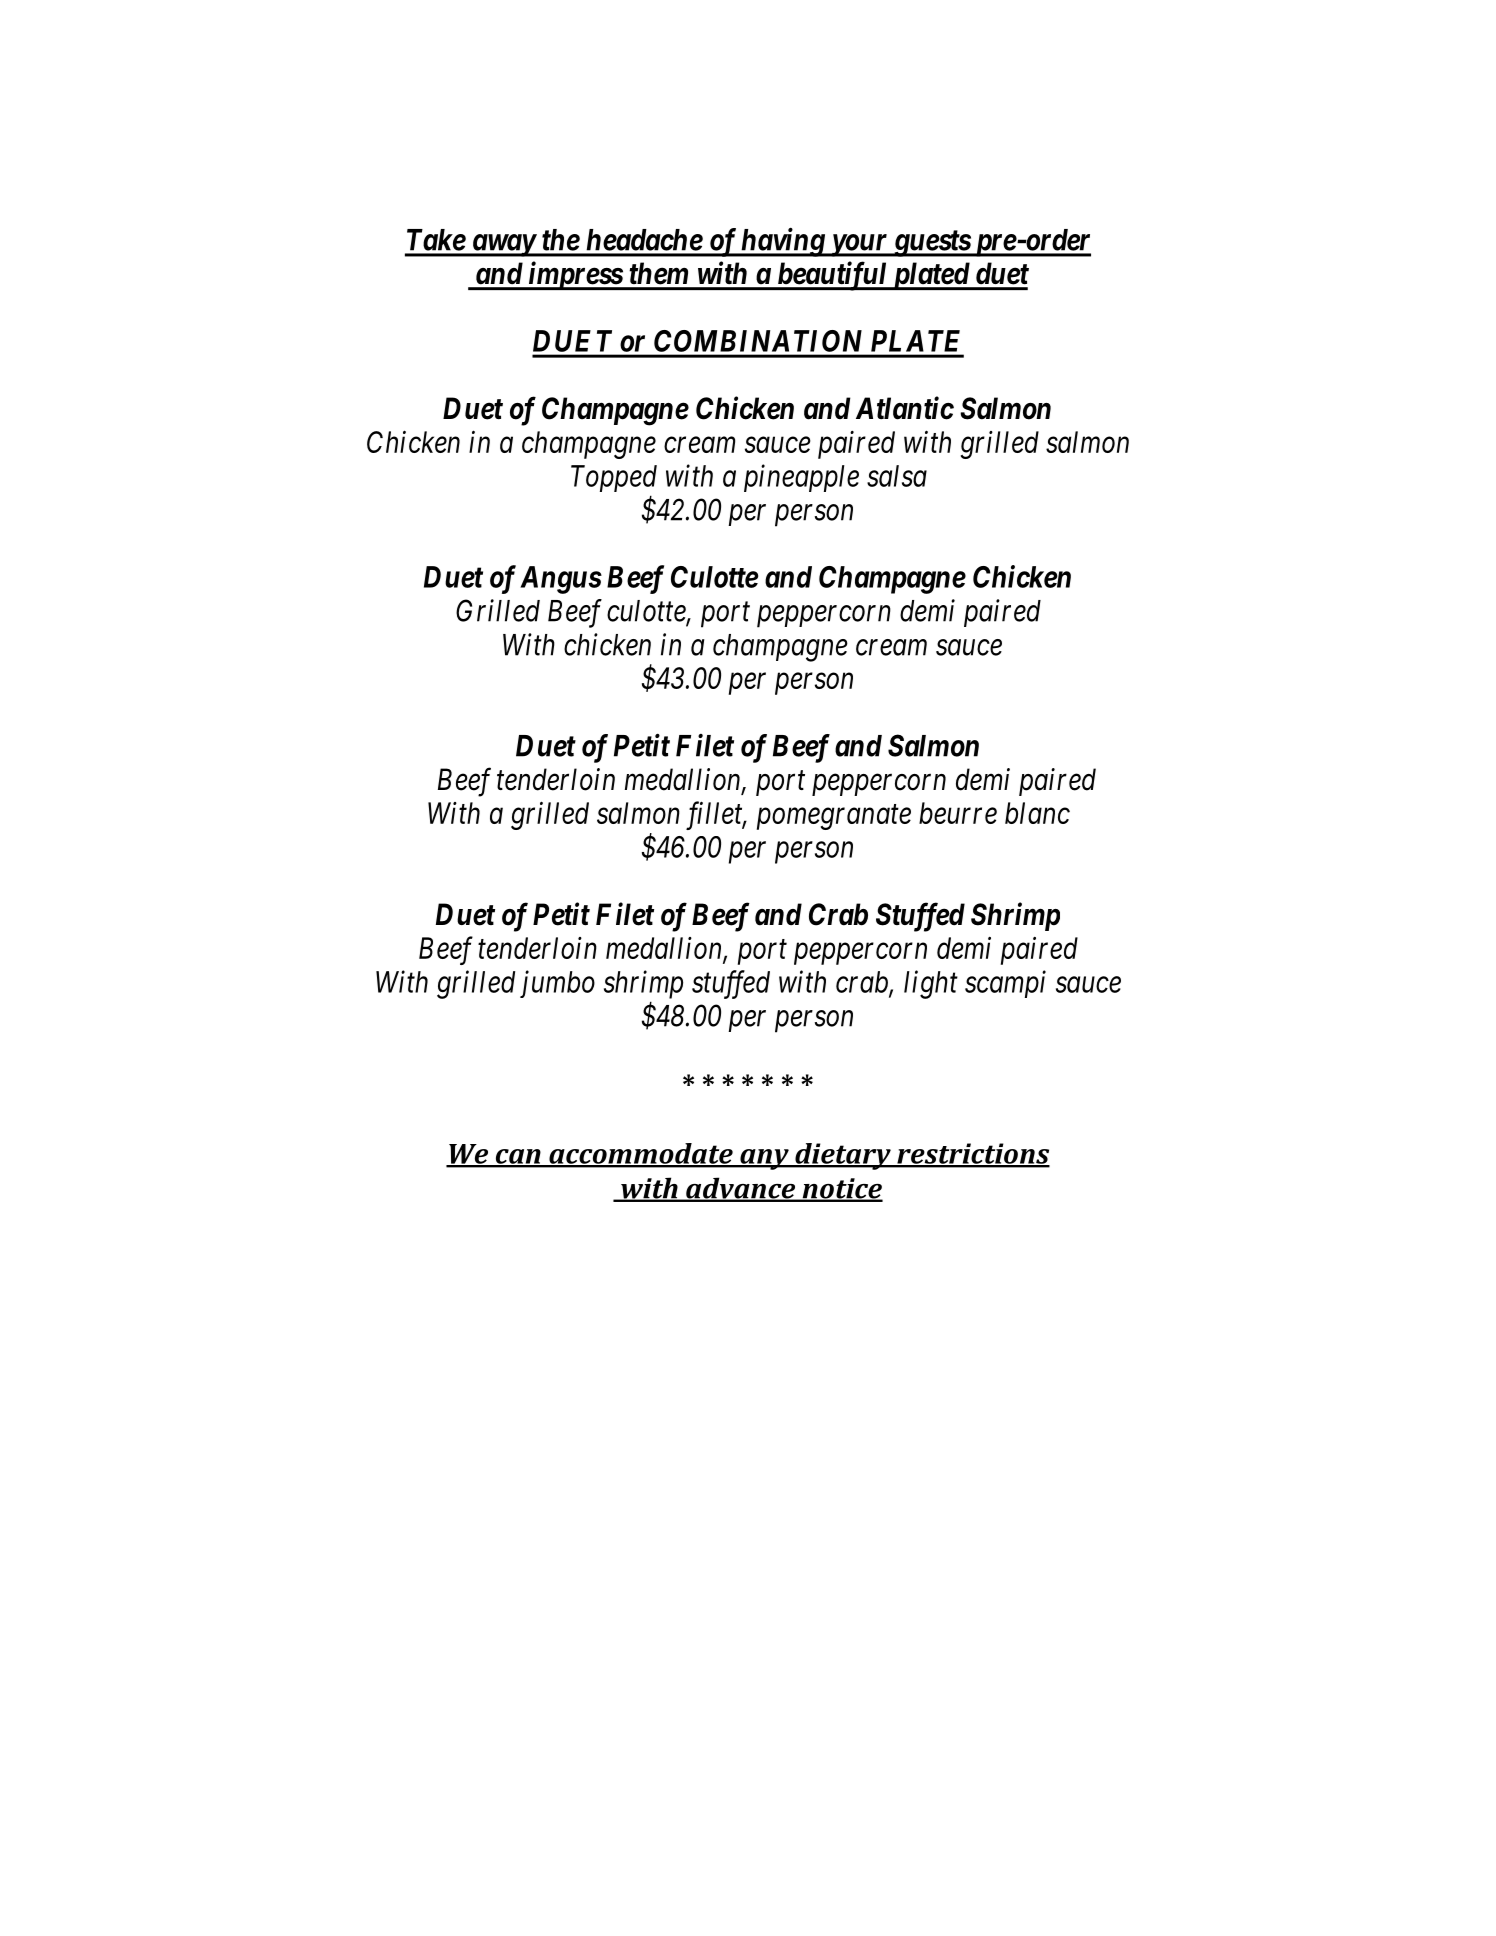 The width and height of the document is (1496, 1936). I want to click on jumbo, so click(557, 984).
